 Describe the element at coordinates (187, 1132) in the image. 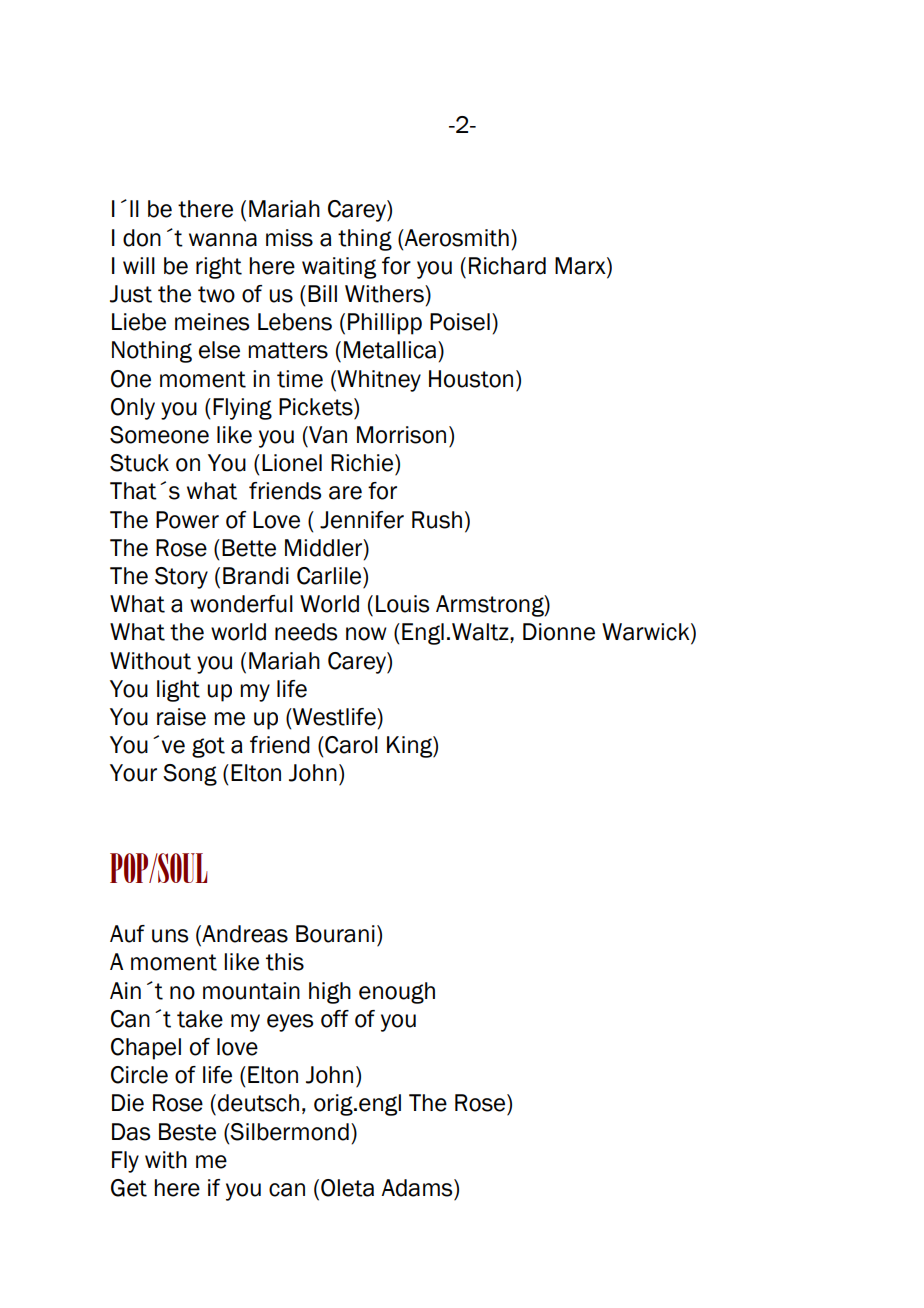

I see `Beste` at that location.
